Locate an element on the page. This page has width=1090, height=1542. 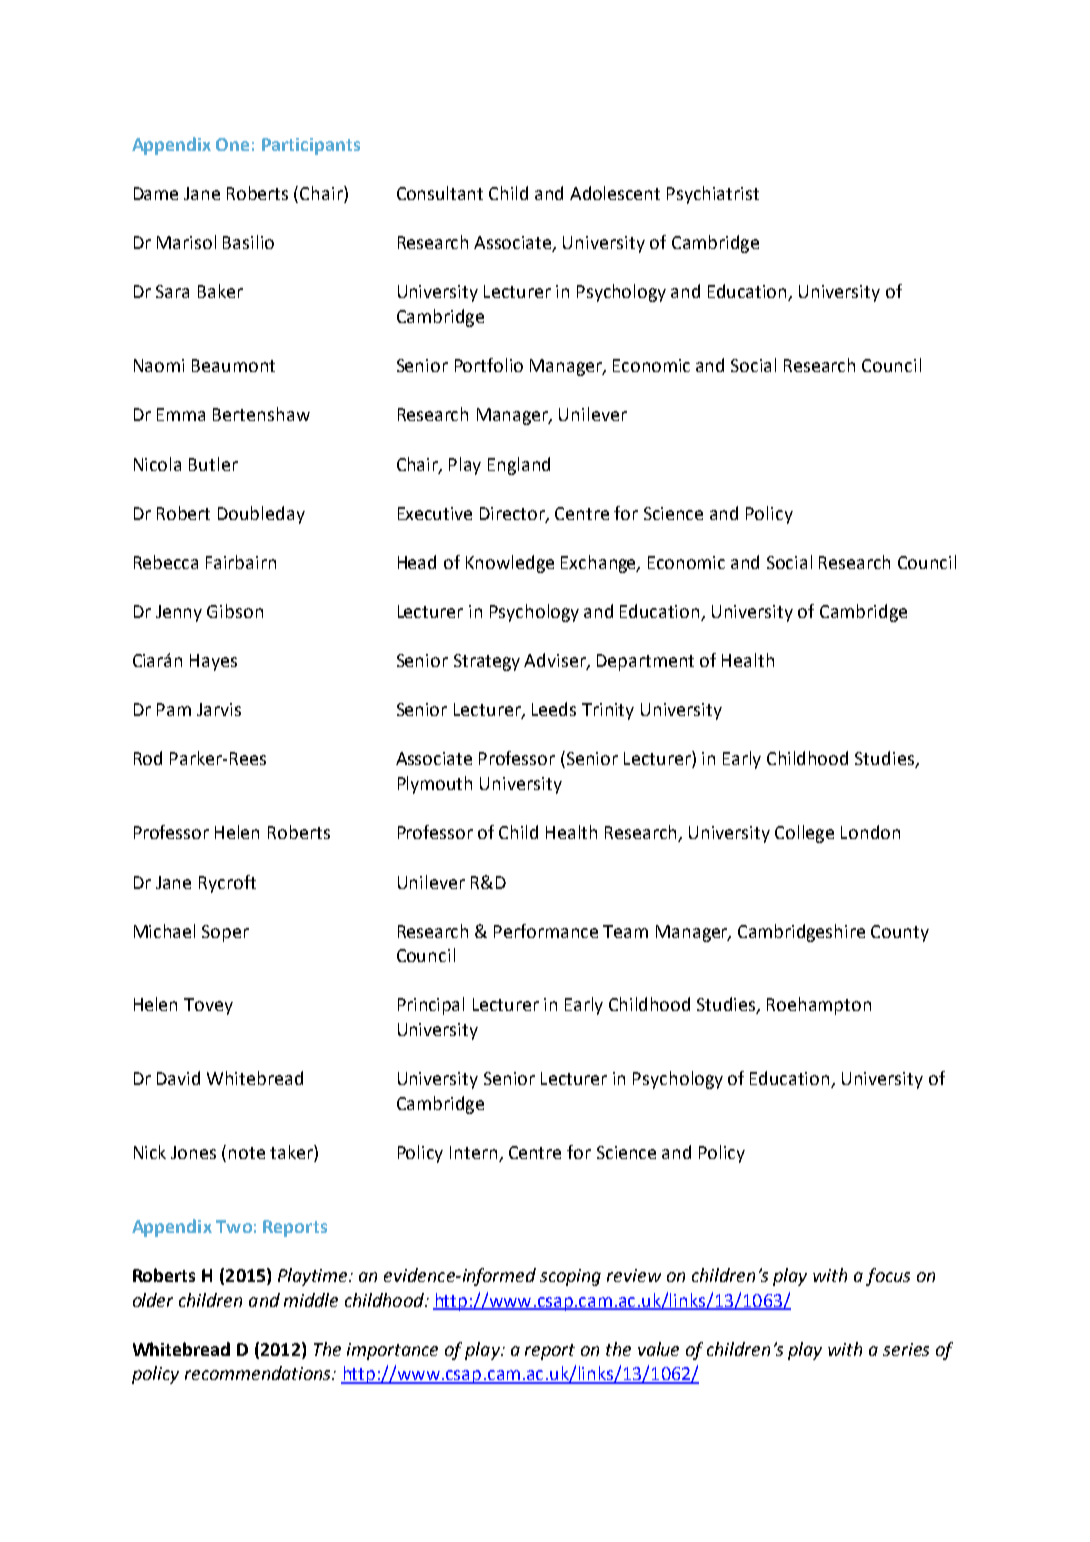
Dame is located at coordinates (156, 193).
